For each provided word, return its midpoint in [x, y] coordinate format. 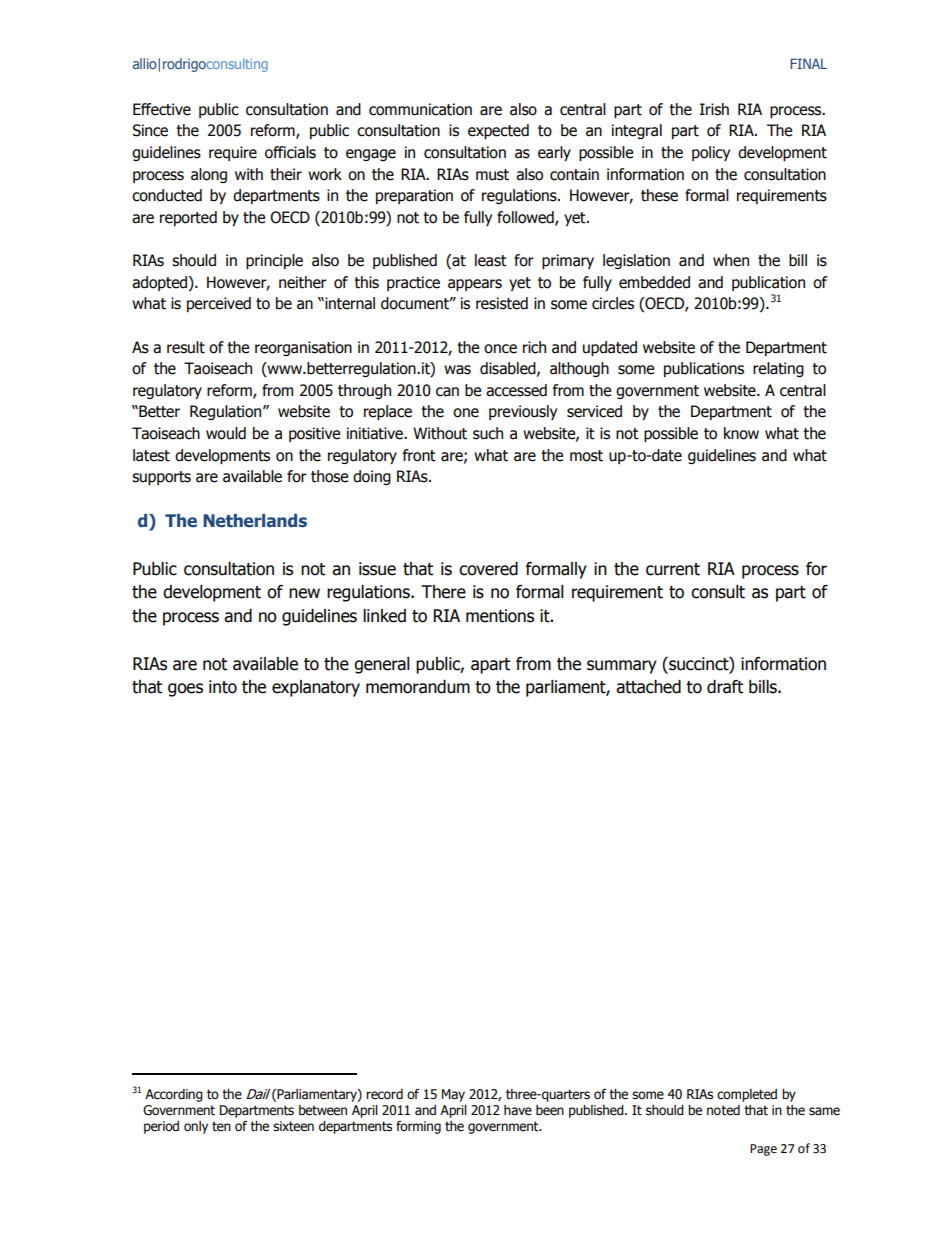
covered [488, 569]
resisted [502, 303]
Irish [714, 109]
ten [221, 1126]
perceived [219, 304]
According [174, 1095]
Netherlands [255, 521]
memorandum [418, 687]
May [453, 1095]
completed [747, 1095]
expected [498, 131]
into [223, 687]
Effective [162, 109]
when [731, 260]
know [741, 433]
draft [725, 687]
